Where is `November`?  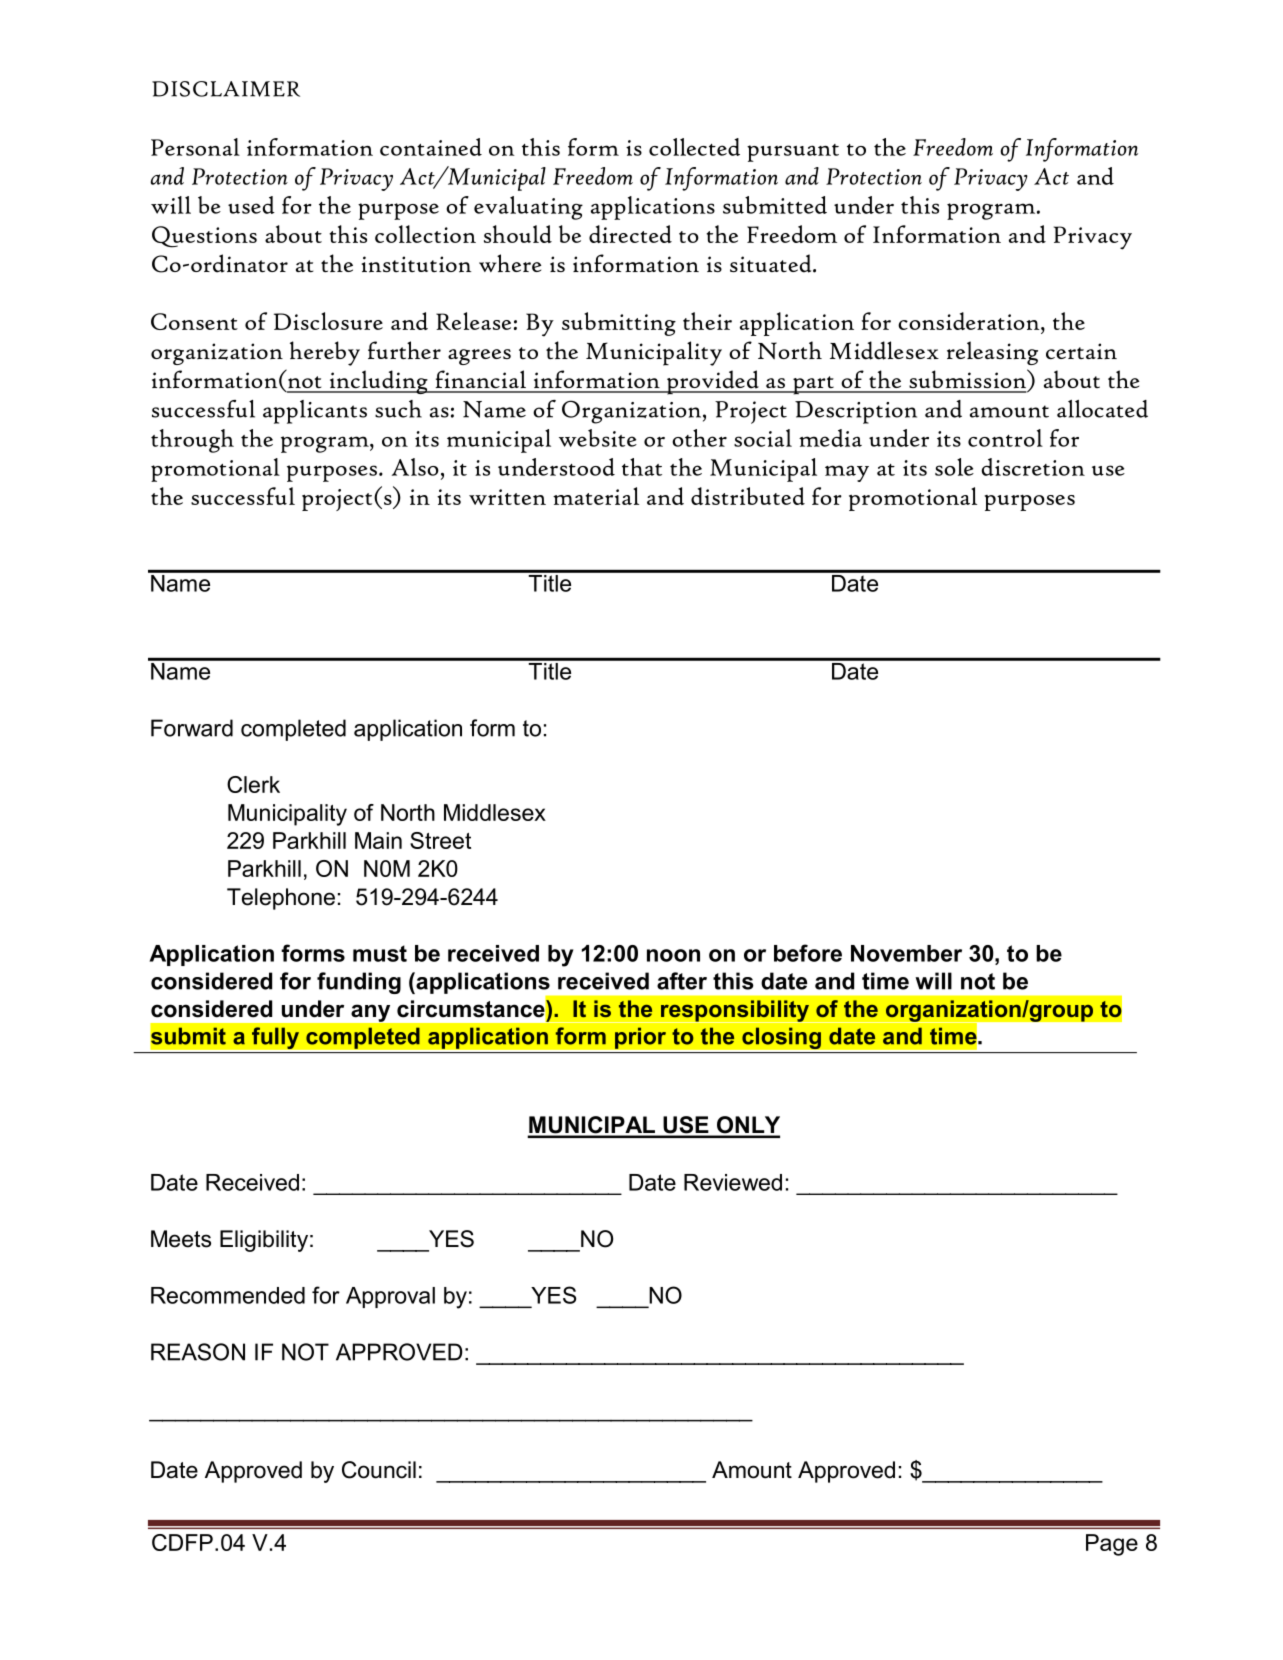
November is located at coordinates (906, 953).
